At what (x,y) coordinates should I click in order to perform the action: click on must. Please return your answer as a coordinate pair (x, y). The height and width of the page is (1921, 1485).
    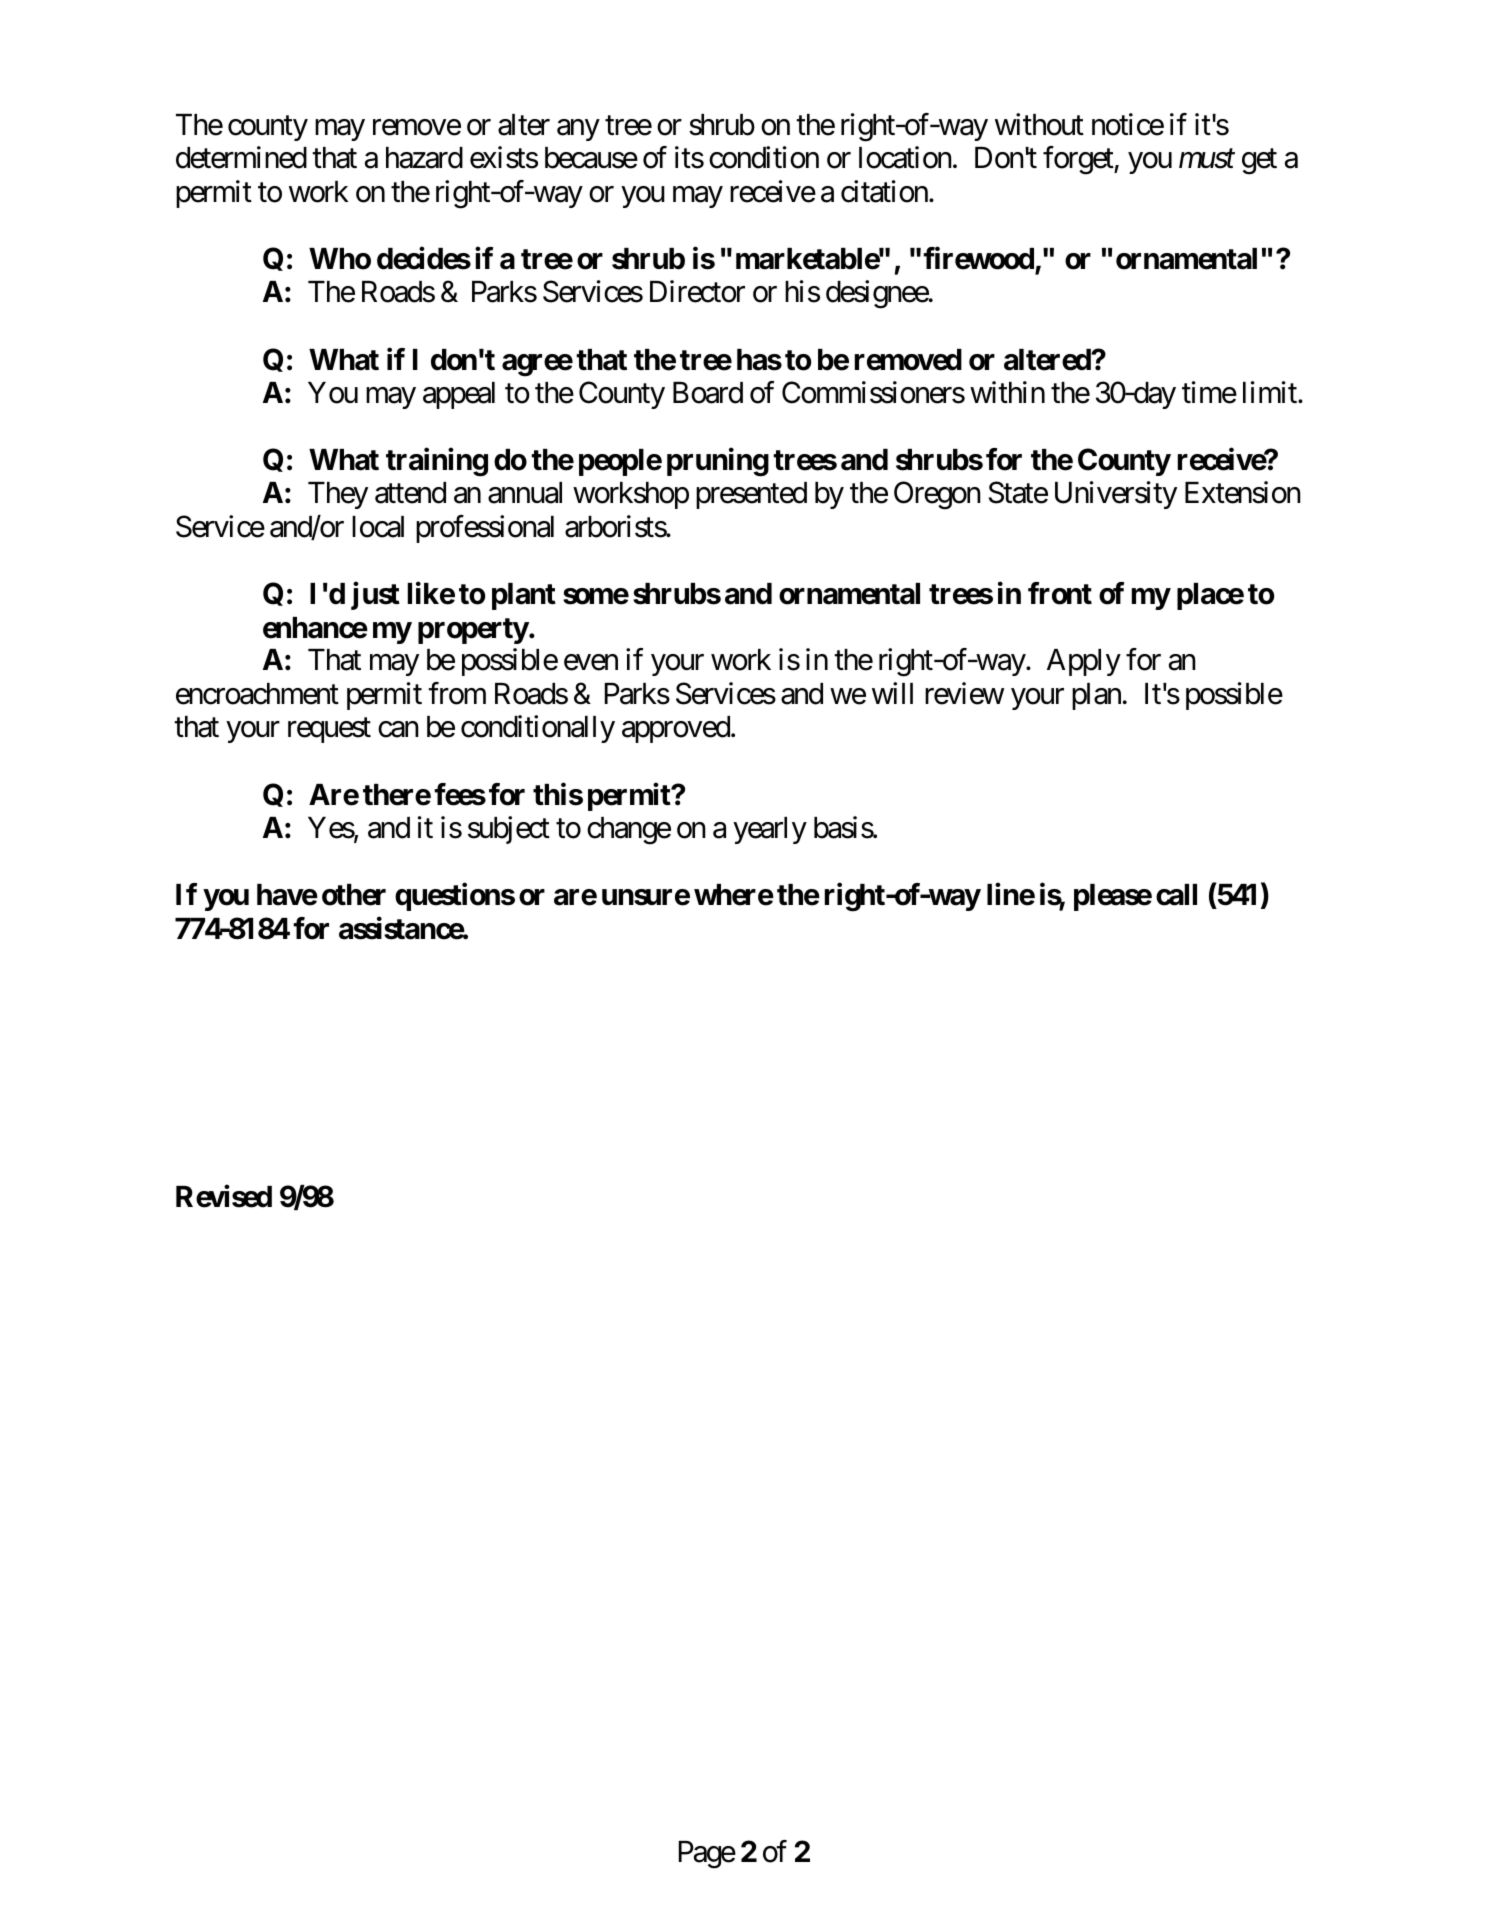
    Looking at the image, I should click on (1207, 159).
